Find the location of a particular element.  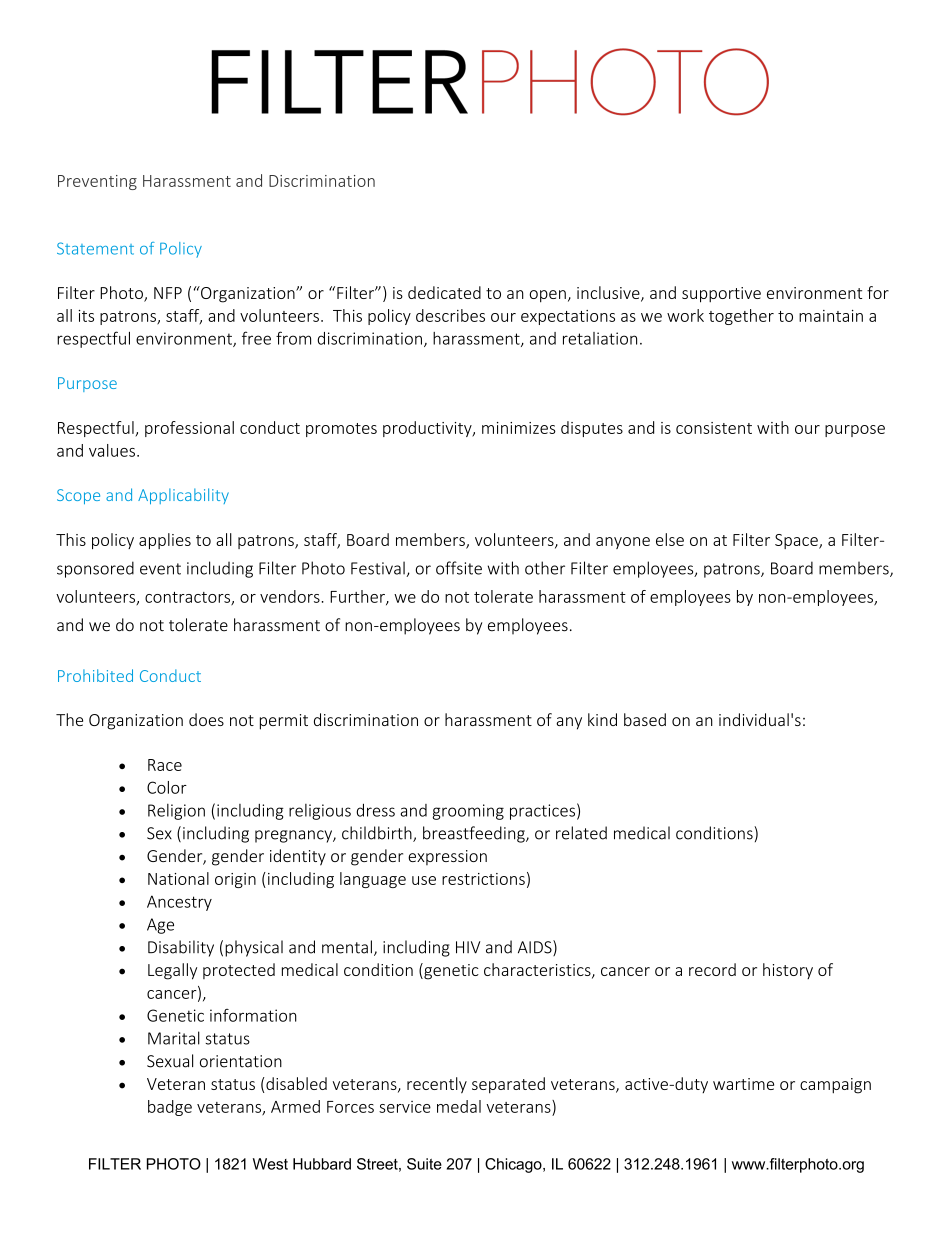

based is located at coordinates (645, 719).
